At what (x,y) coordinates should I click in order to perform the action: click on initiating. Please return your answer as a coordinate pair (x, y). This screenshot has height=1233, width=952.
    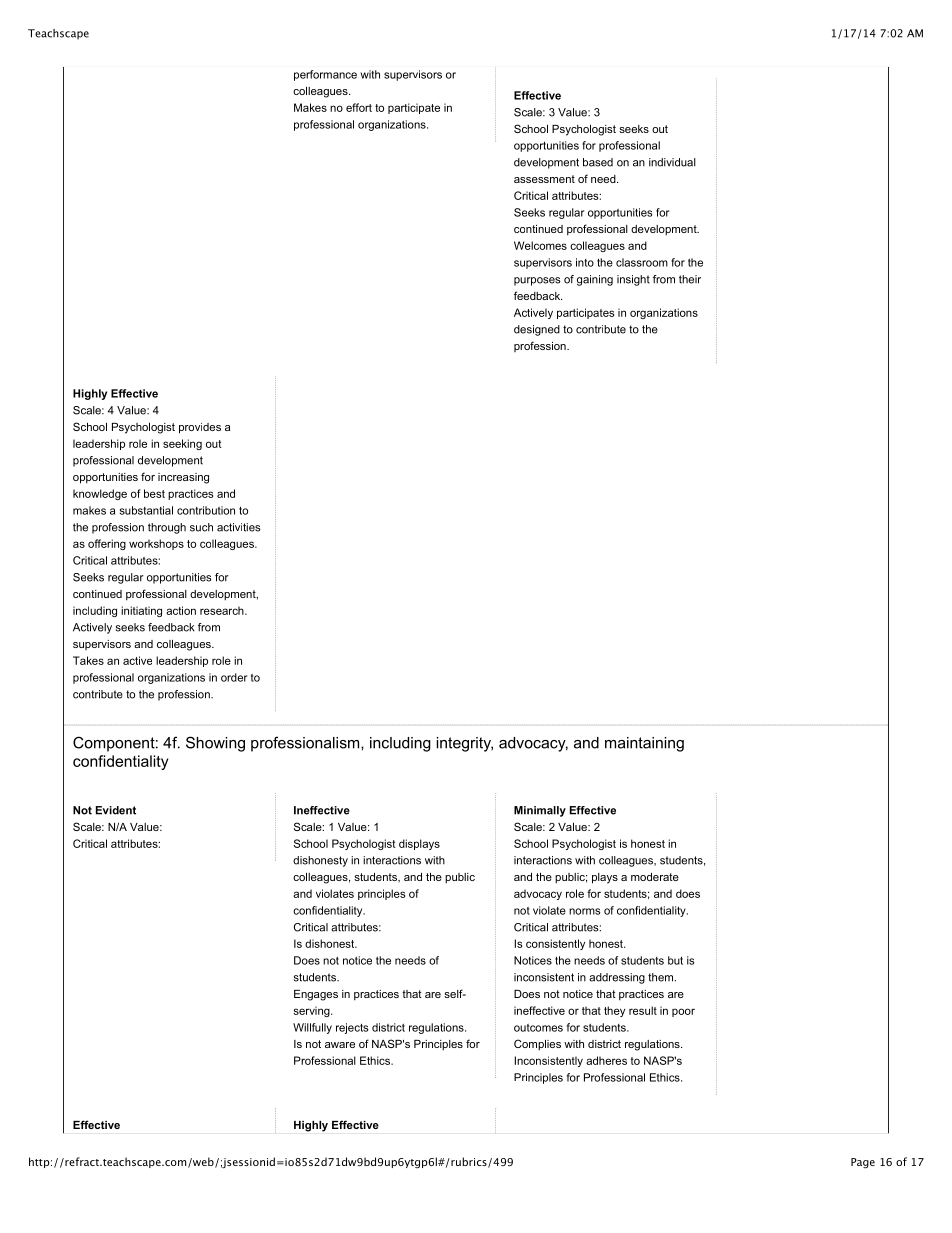
    Looking at the image, I should click on (141, 611).
